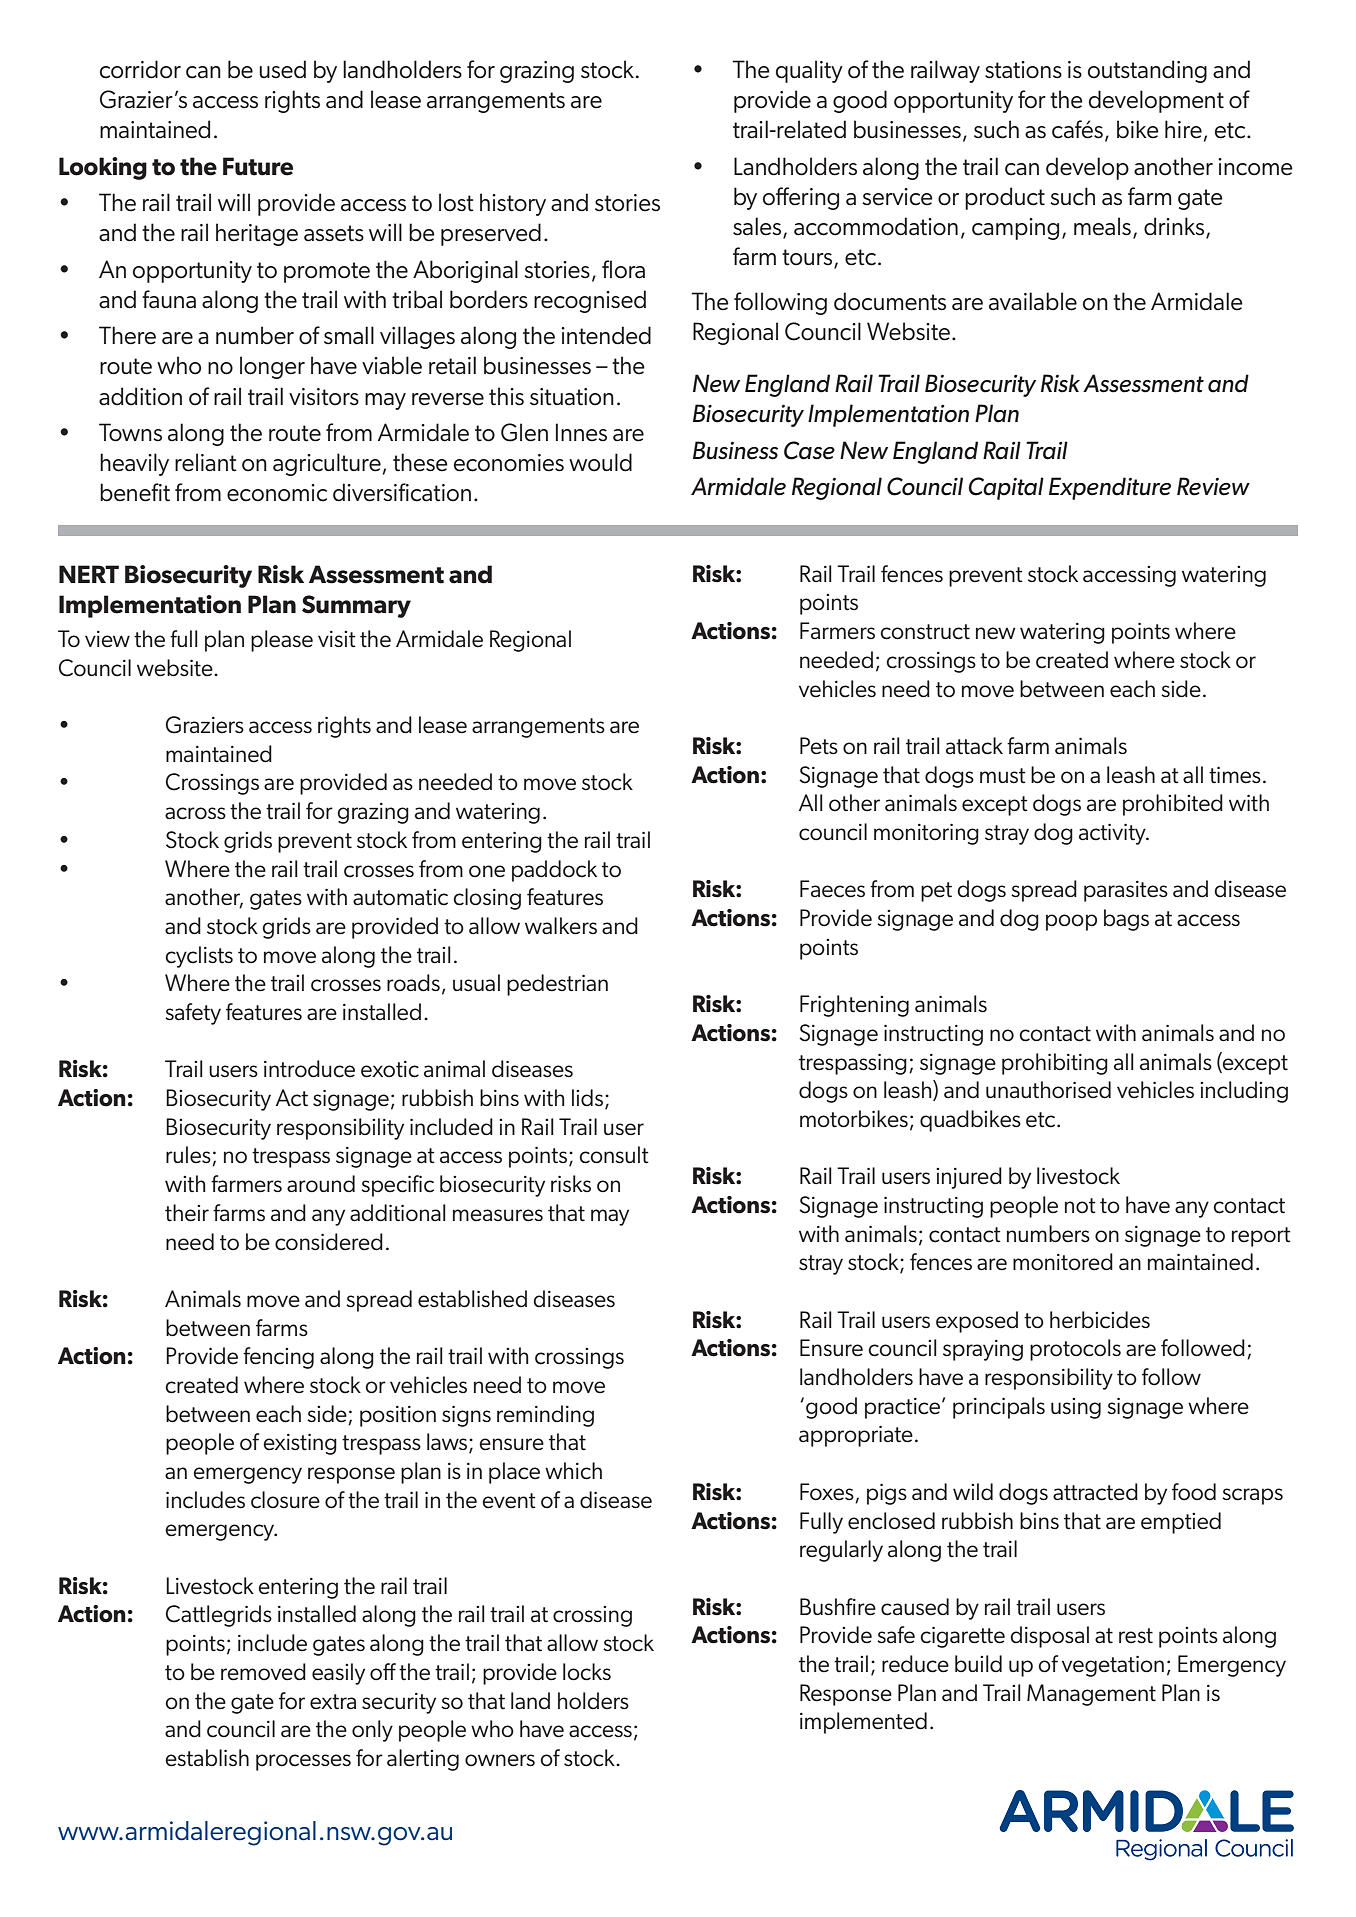 The image size is (1356, 1917). Describe the element at coordinates (195, 813) in the screenshot. I see `across` at that location.
